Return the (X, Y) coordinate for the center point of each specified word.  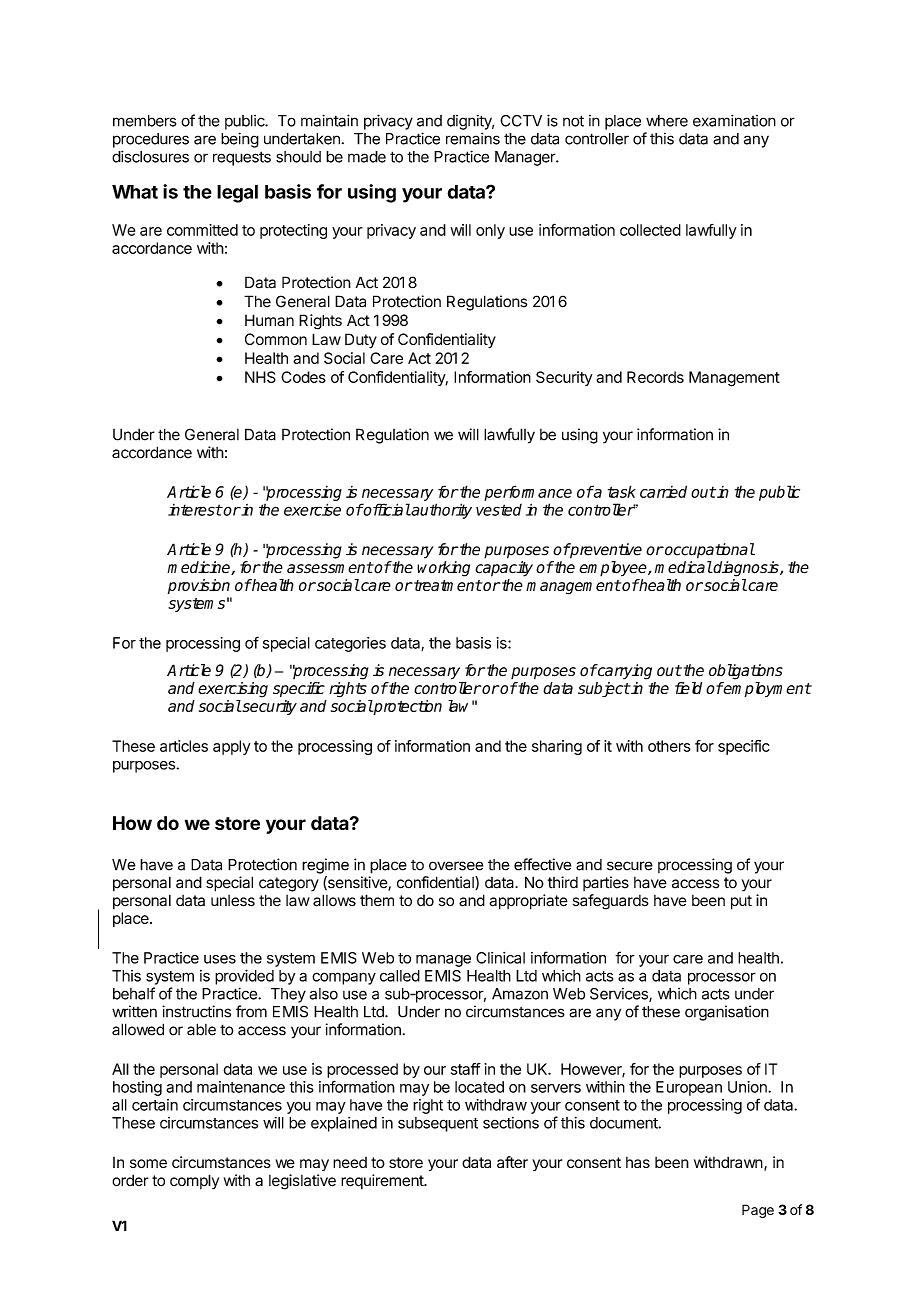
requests (242, 158)
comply (194, 1182)
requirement (383, 1182)
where (667, 121)
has (638, 1162)
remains (473, 138)
